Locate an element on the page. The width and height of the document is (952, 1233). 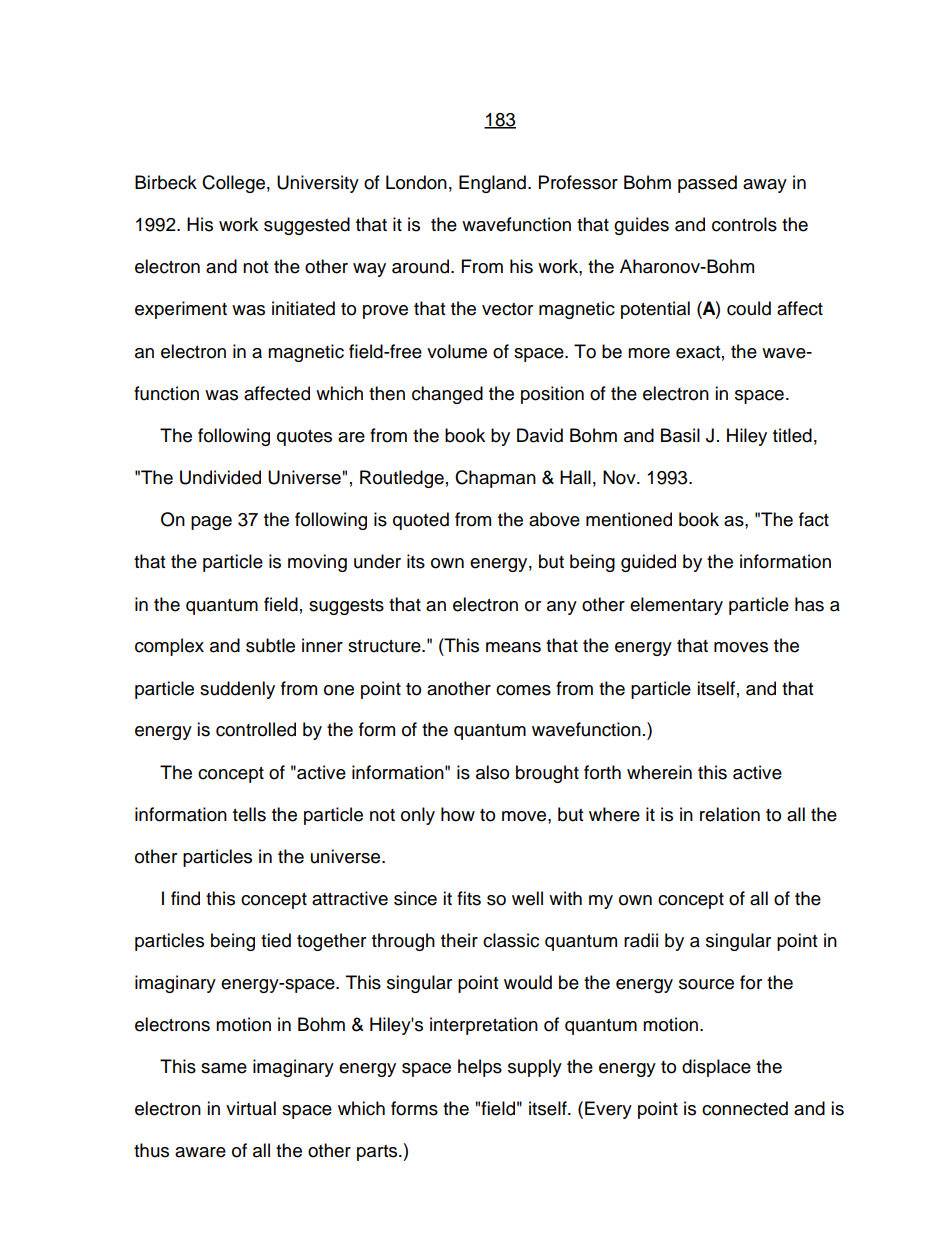
suddenly is located at coordinates (237, 690).
